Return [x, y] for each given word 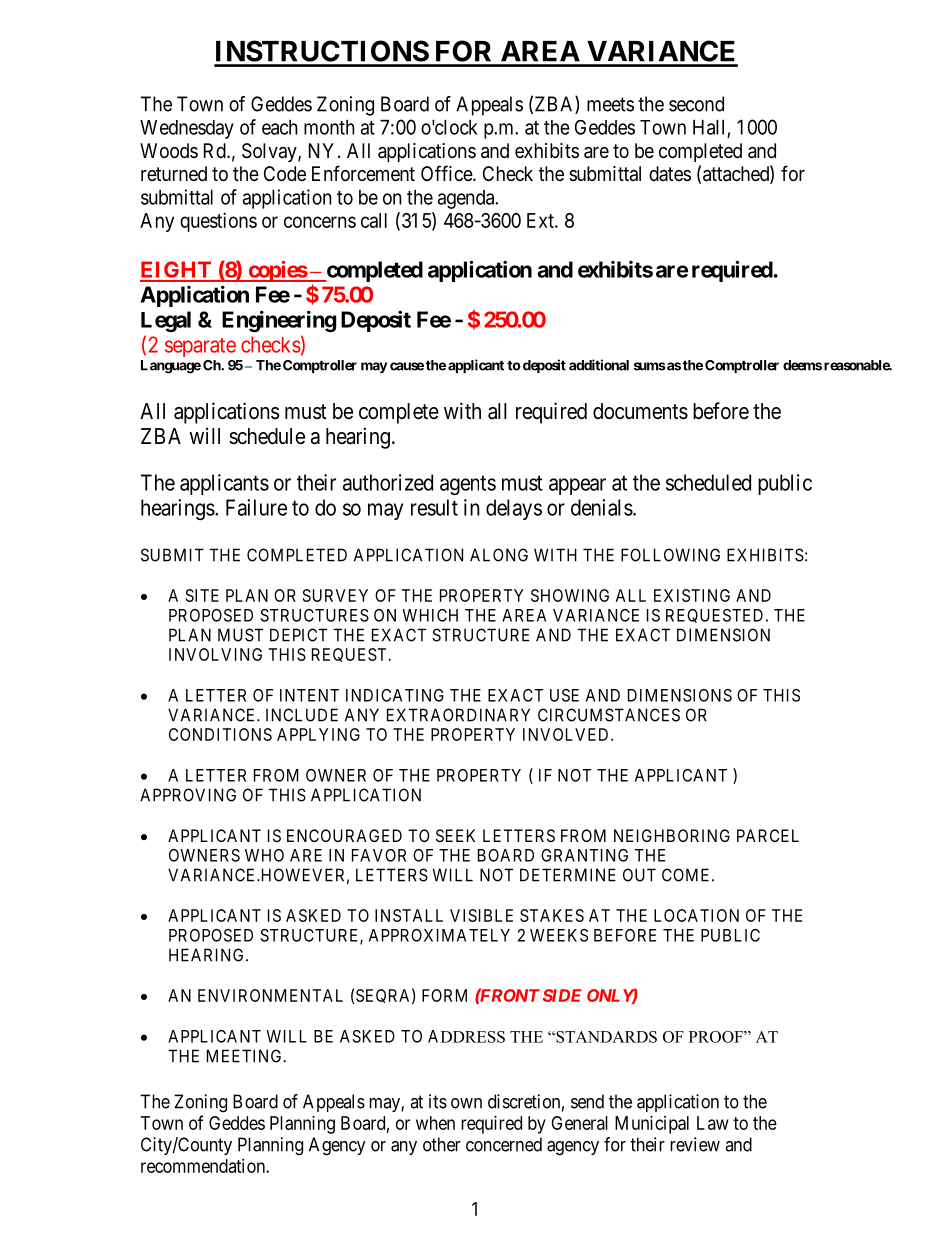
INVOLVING [215, 654]
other [442, 1144]
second [696, 104]
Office [447, 173]
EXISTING [692, 595]
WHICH [430, 615]
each [280, 127]
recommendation [204, 1166]
